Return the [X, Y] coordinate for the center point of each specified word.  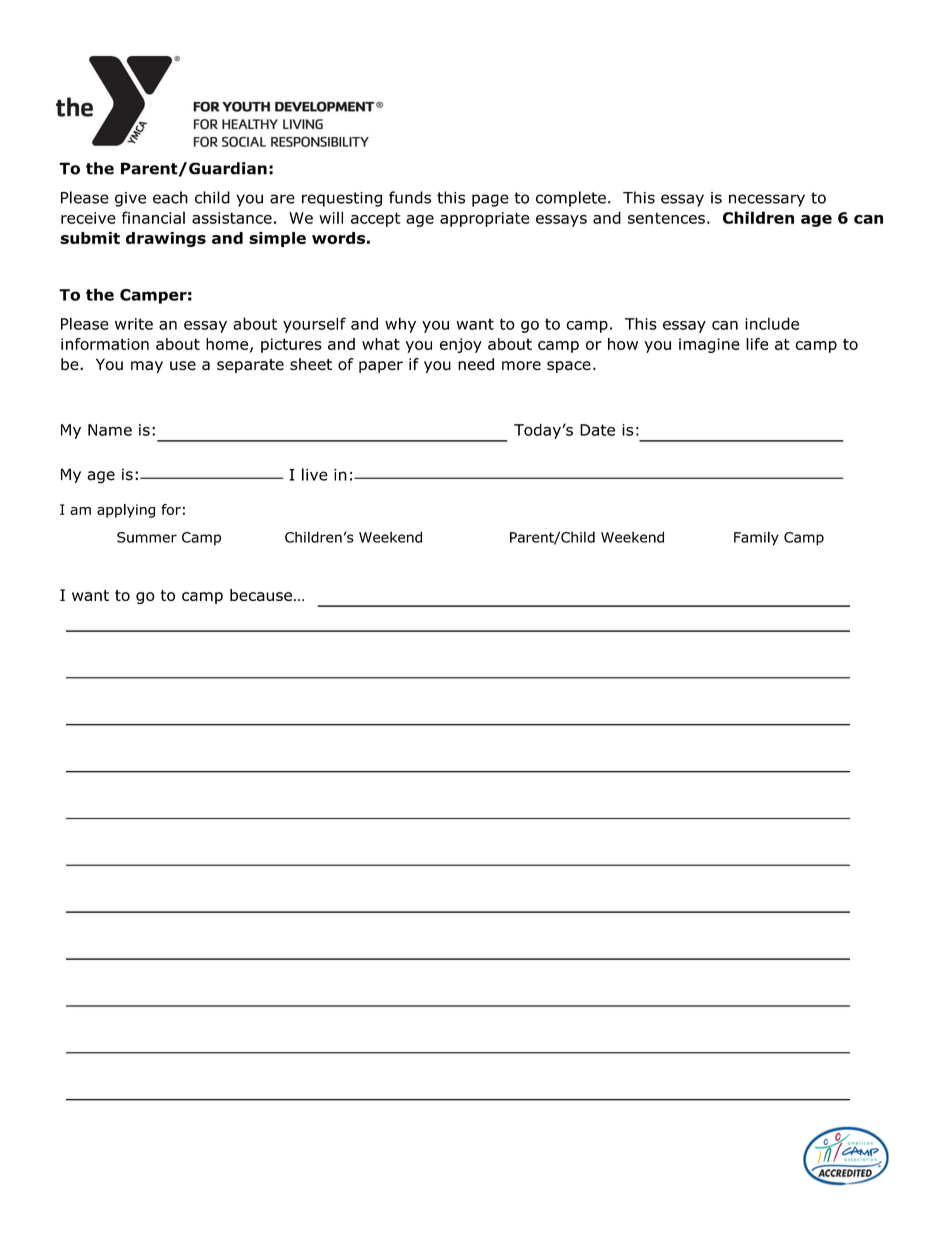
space [569, 367]
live [315, 474]
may [147, 367]
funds [410, 197]
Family [756, 538]
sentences [666, 218]
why [400, 325]
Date [597, 430]
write [134, 324]
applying [126, 511]
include [772, 323]
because [261, 595]
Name [110, 430]
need [476, 364]
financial [153, 217]
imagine [709, 345]
